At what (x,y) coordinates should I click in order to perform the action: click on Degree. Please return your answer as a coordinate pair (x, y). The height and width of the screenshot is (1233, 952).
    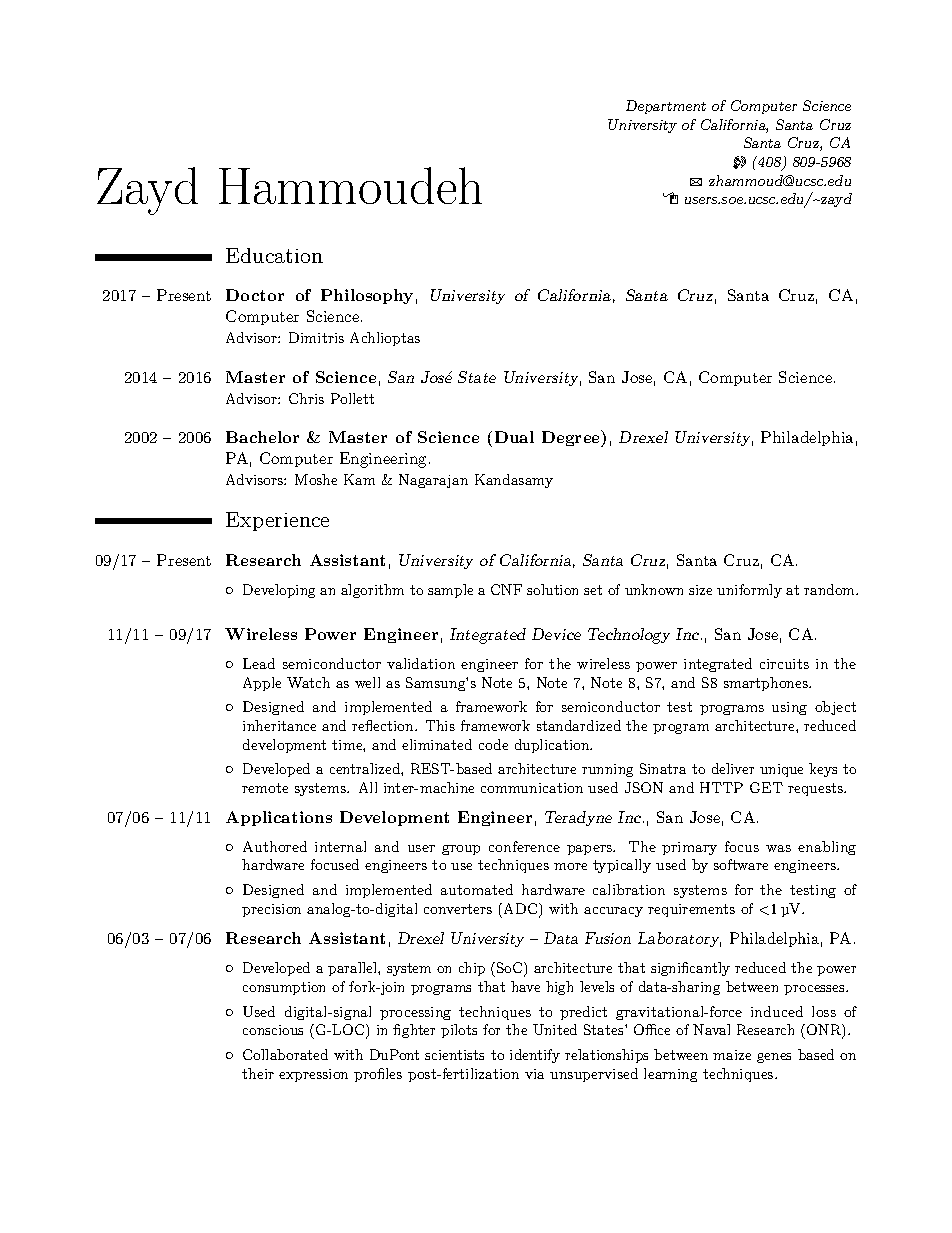
    Looking at the image, I should click on (572, 438).
